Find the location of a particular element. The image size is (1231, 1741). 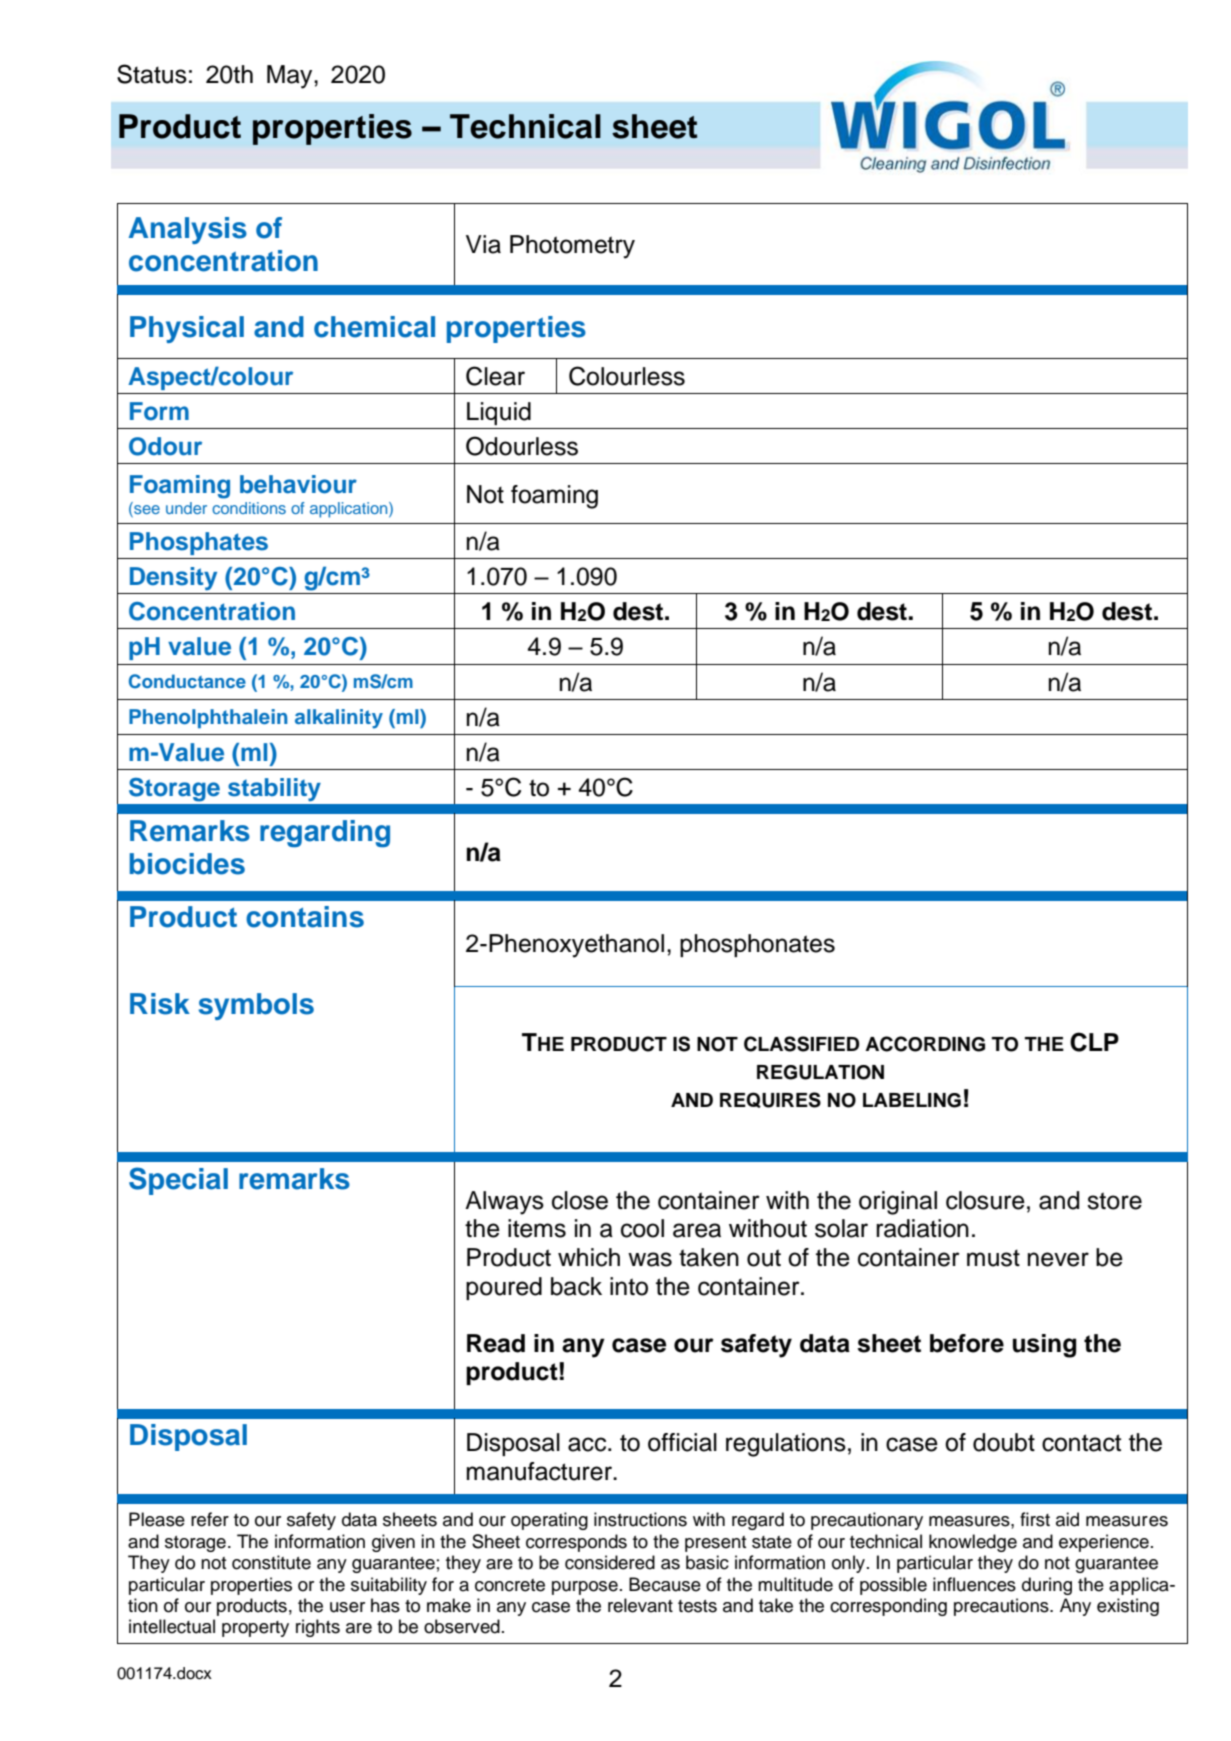

Photometry is located at coordinates (572, 247).
